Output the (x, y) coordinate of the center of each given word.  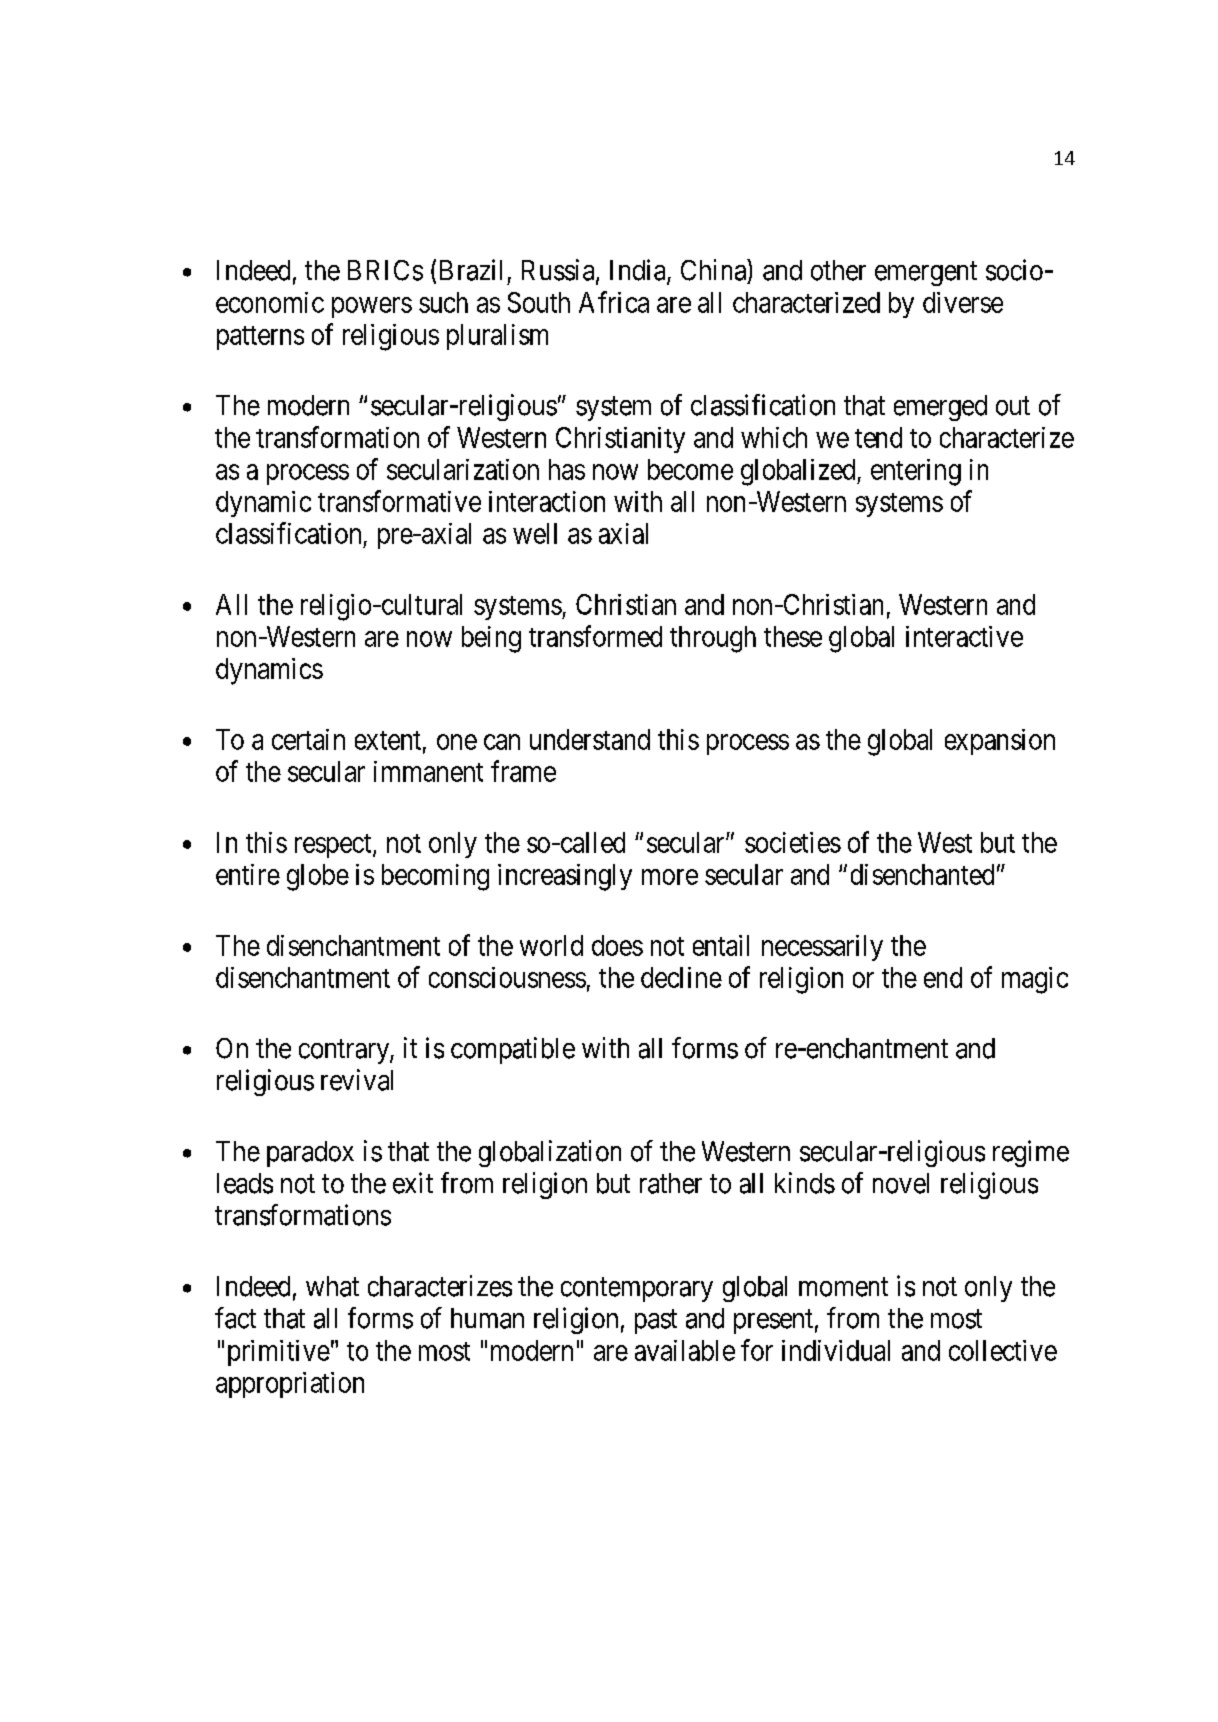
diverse (963, 302)
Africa (614, 302)
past (656, 1322)
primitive (279, 1353)
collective (1003, 1350)
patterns (260, 338)
